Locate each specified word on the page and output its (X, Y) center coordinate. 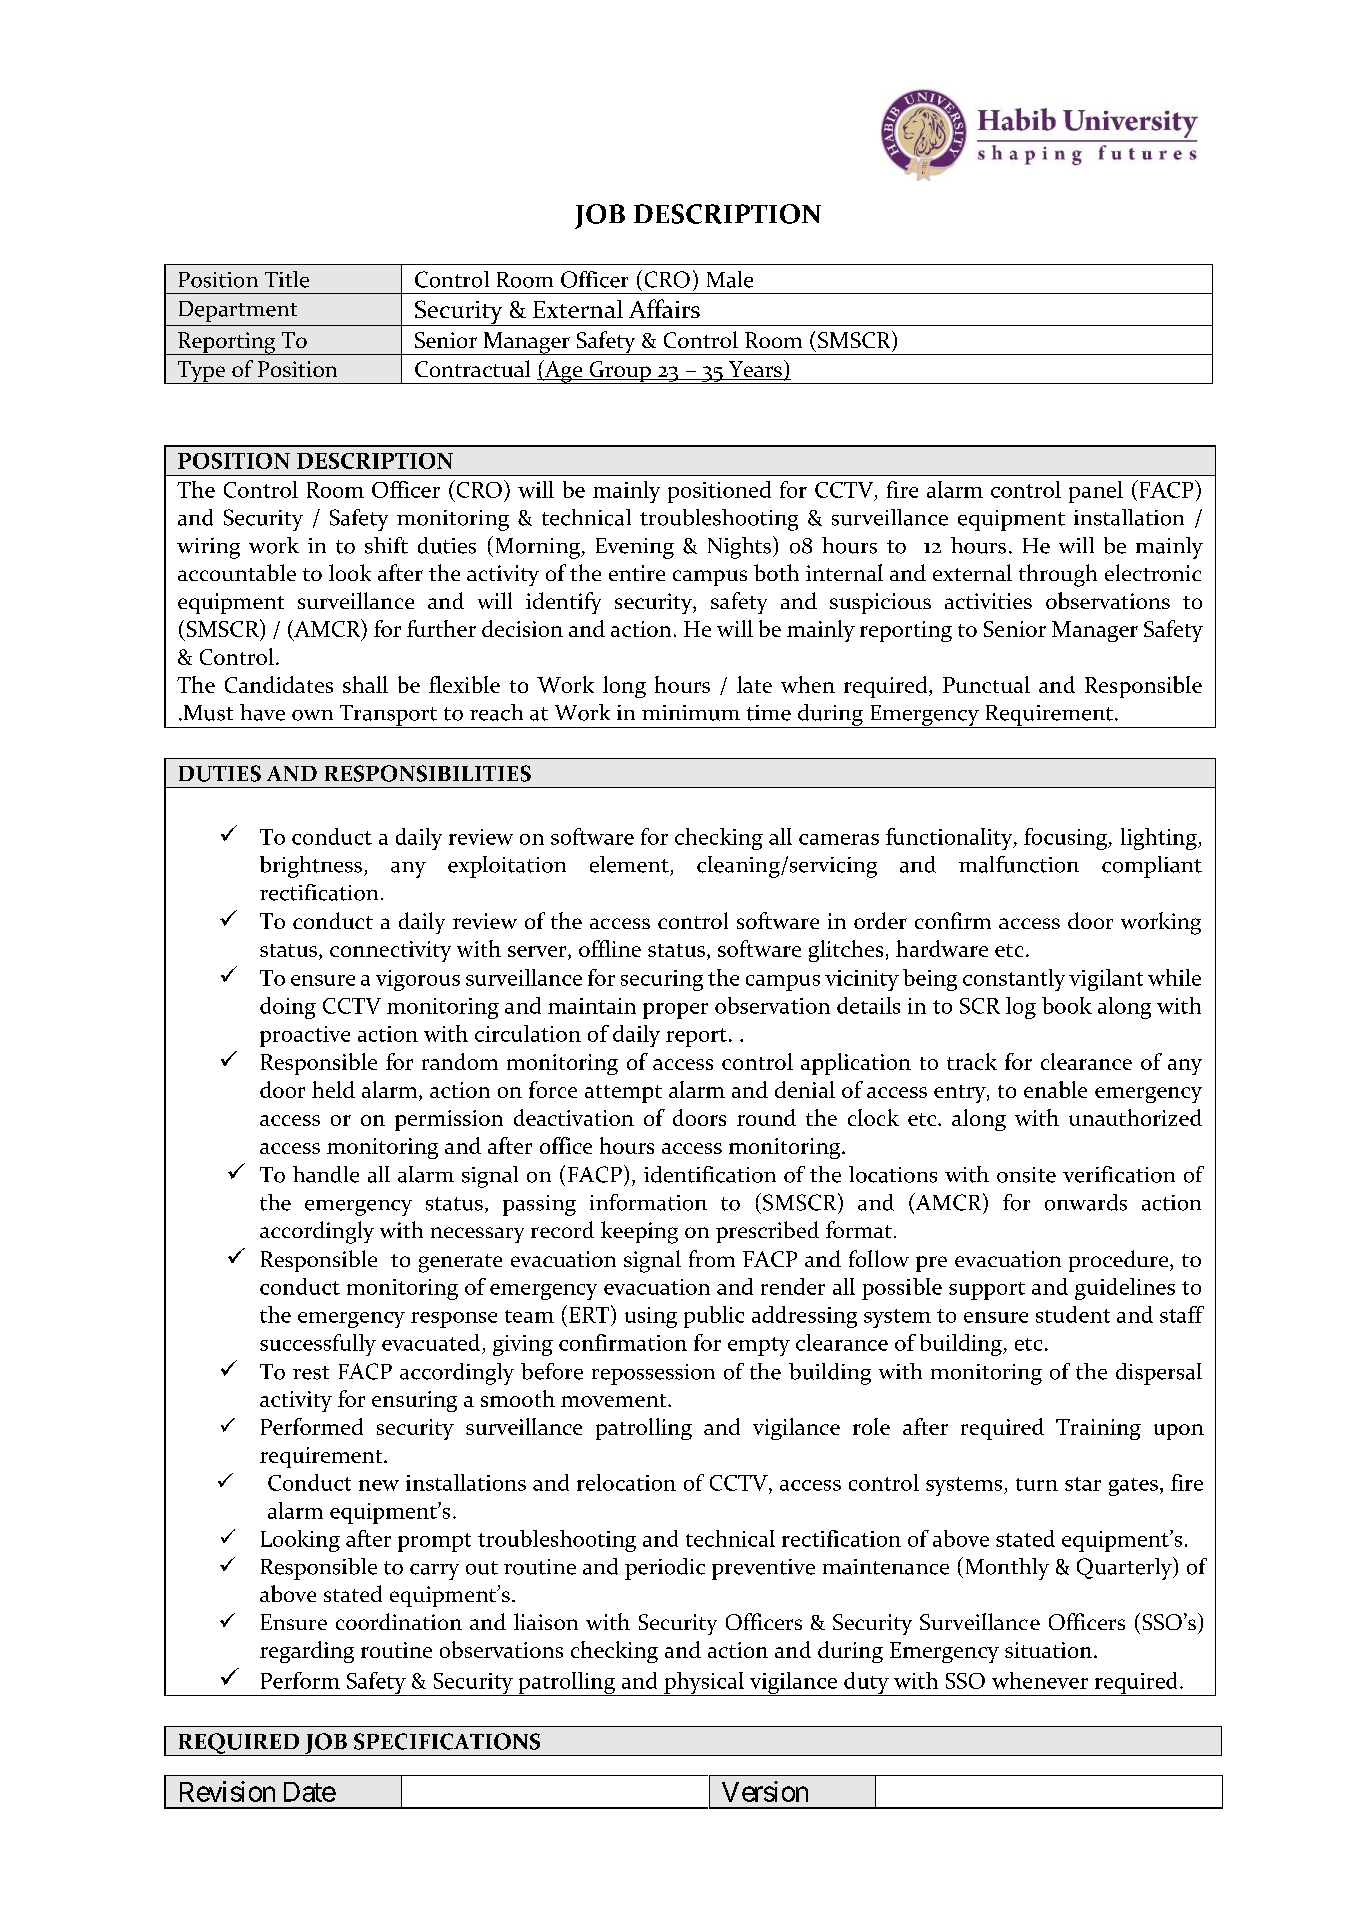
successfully (318, 1345)
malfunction (1019, 864)
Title (287, 279)
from (712, 1258)
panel (1096, 492)
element (629, 864)
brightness (312, 867)
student (1073, 1314)
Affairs (664, 308)
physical (704, 1684)
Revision (227, 1791)
